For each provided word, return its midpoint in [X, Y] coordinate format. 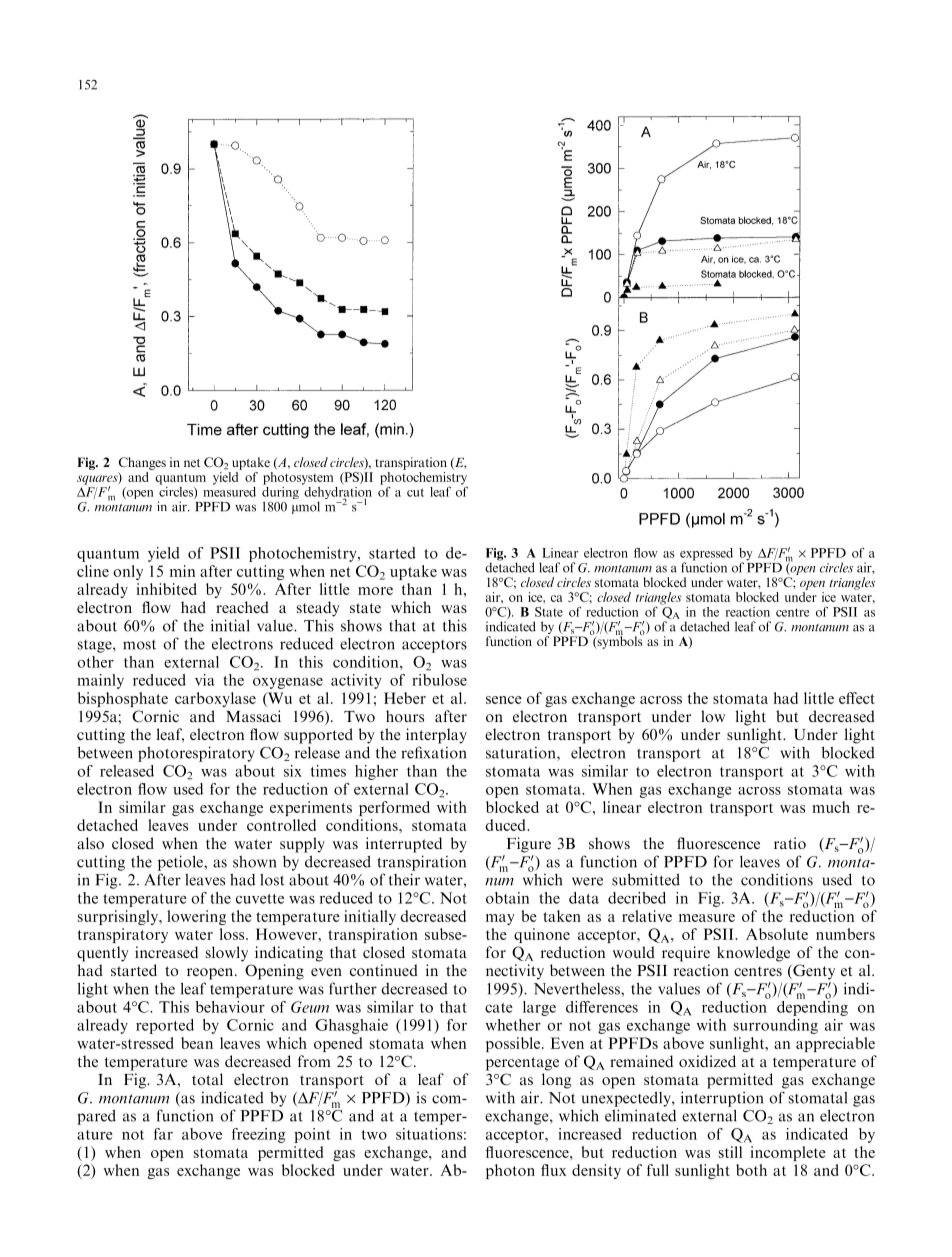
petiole [181, 863]
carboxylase [215, 699]
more [375, 591]
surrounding [776, 1026]
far [163, 1134]
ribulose [439, 680]
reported [165, 1026]
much [831, 807]
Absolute [777, 934]
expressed [706, 555]
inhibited [166, 589]
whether [513, 1025]
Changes [142, 463]
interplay [436, 736]
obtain [507, 898]
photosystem [298, 477]
